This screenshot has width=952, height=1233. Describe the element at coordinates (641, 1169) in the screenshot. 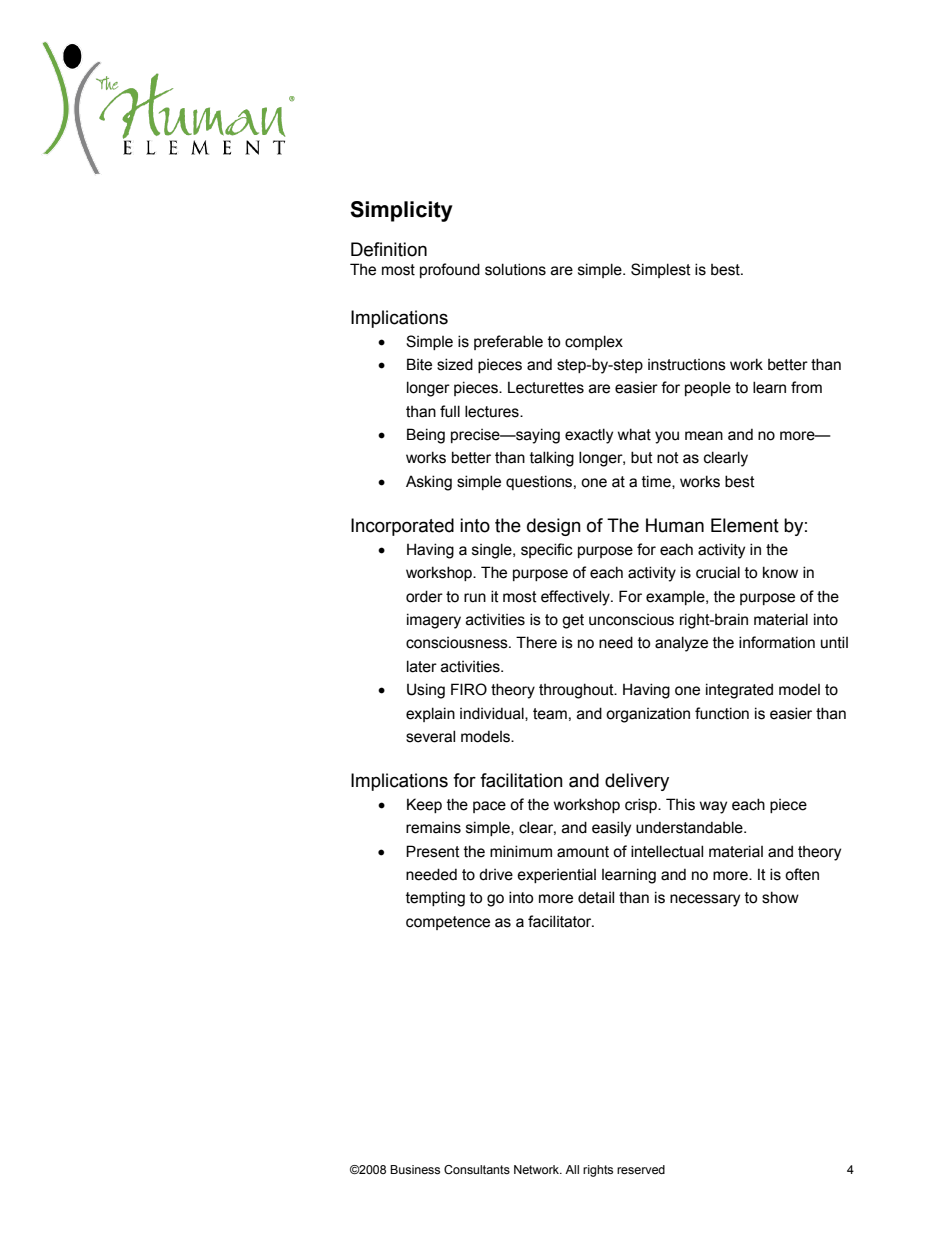

I see `reserved` at that location.
